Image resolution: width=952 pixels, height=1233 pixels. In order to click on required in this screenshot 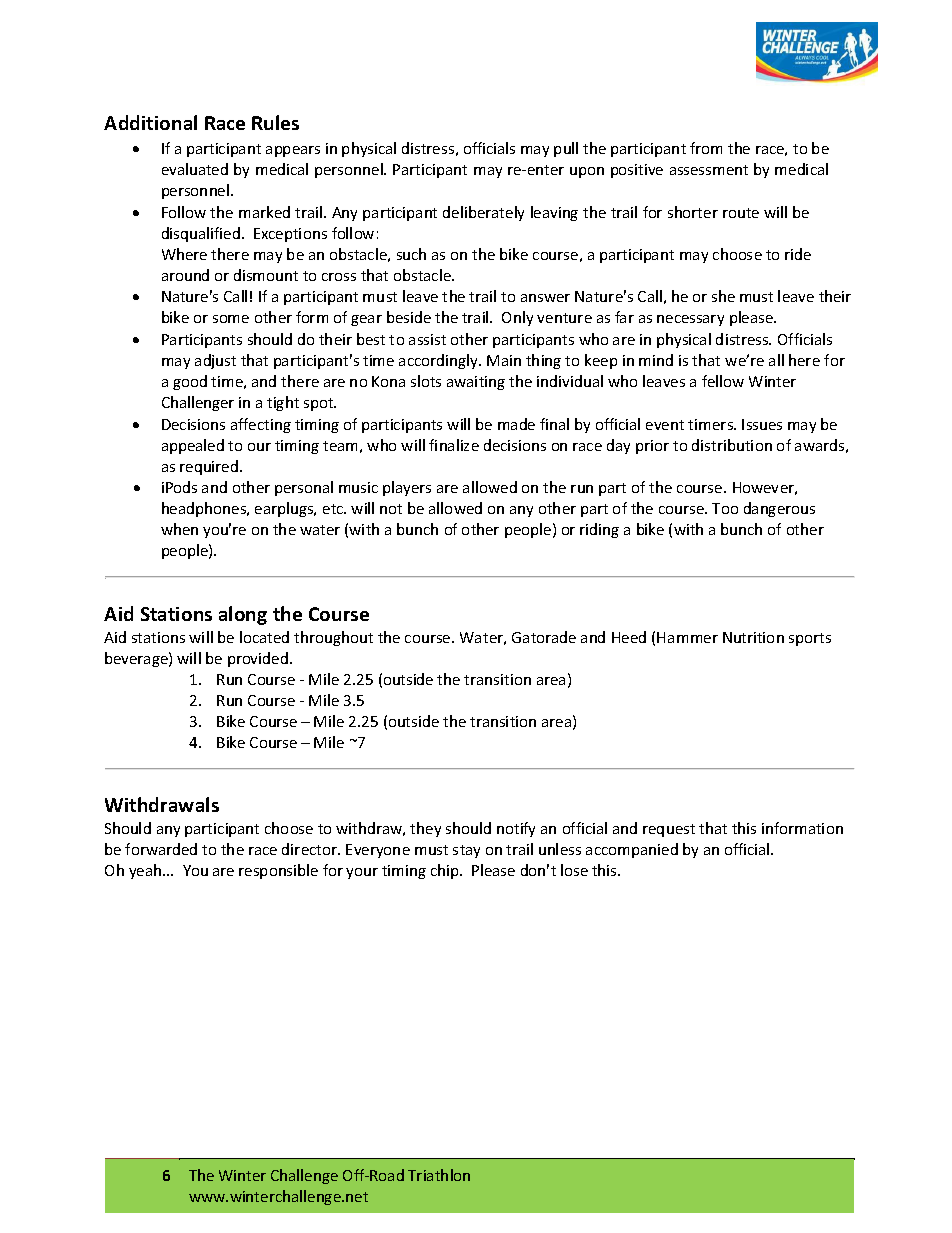, I will do `click(210, 467)`.
